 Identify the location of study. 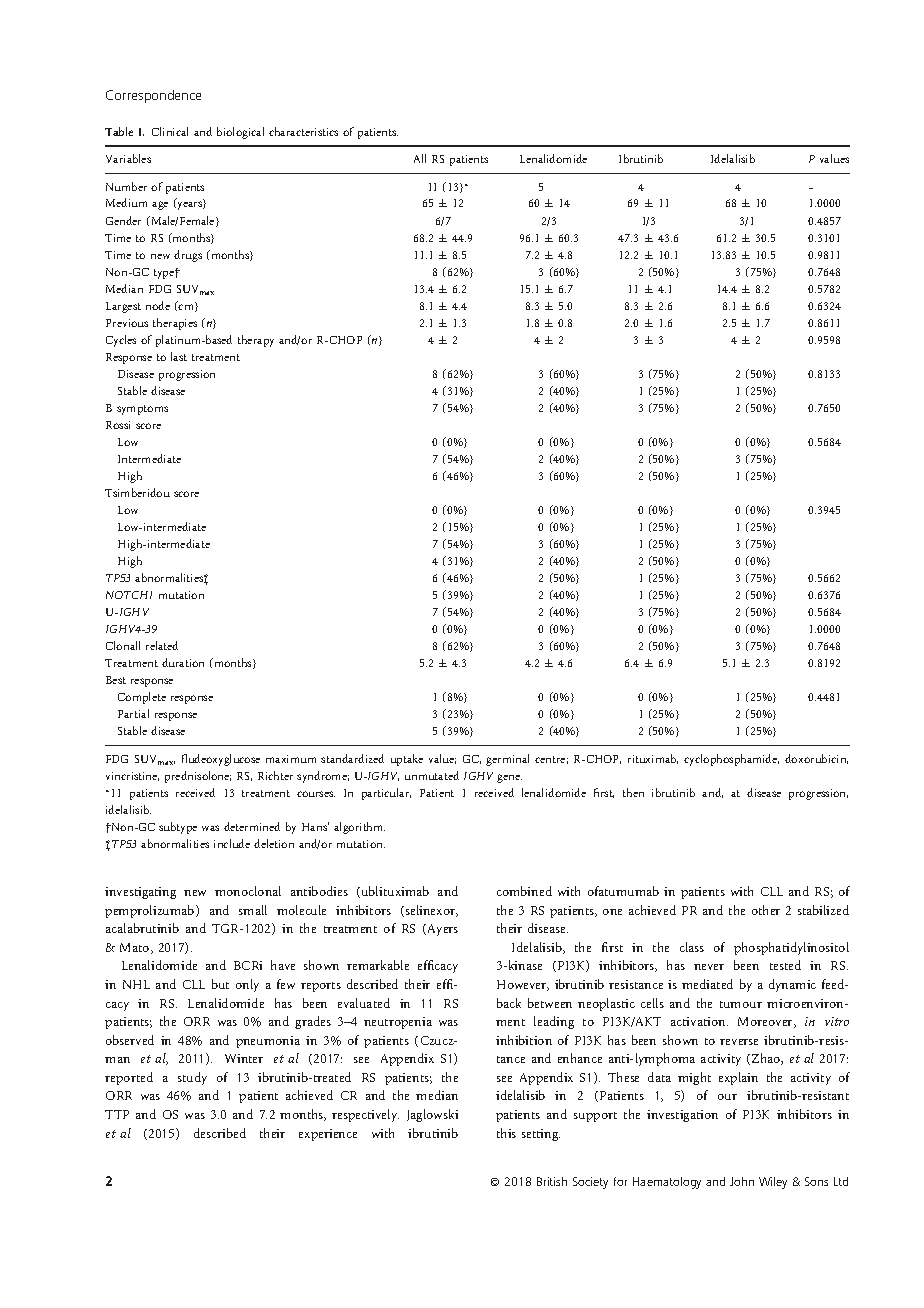
(192, 1078).
